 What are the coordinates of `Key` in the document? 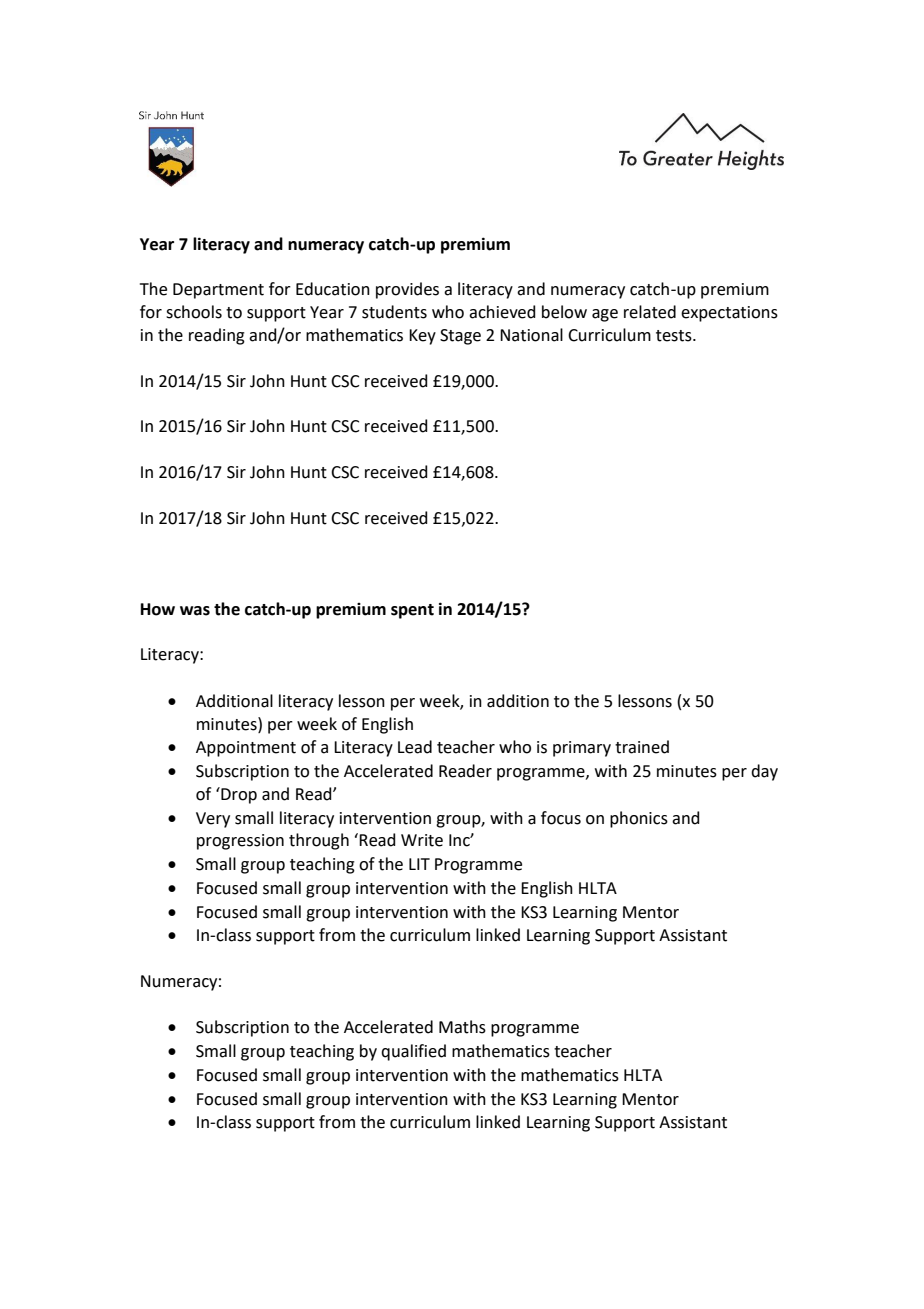 It's located at (422, 337).
